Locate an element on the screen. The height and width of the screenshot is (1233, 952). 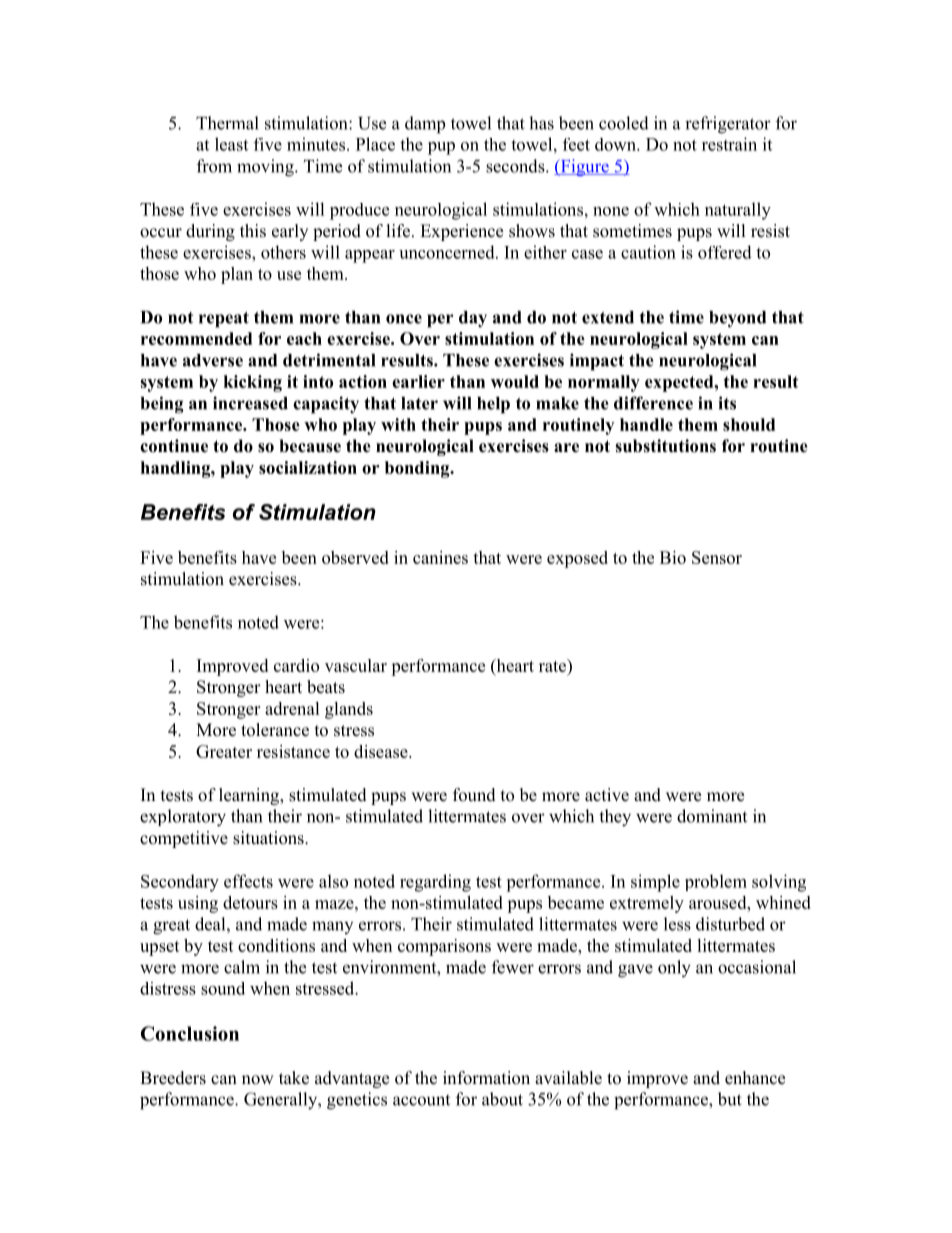
continue is located at coordinates (174, 446).
